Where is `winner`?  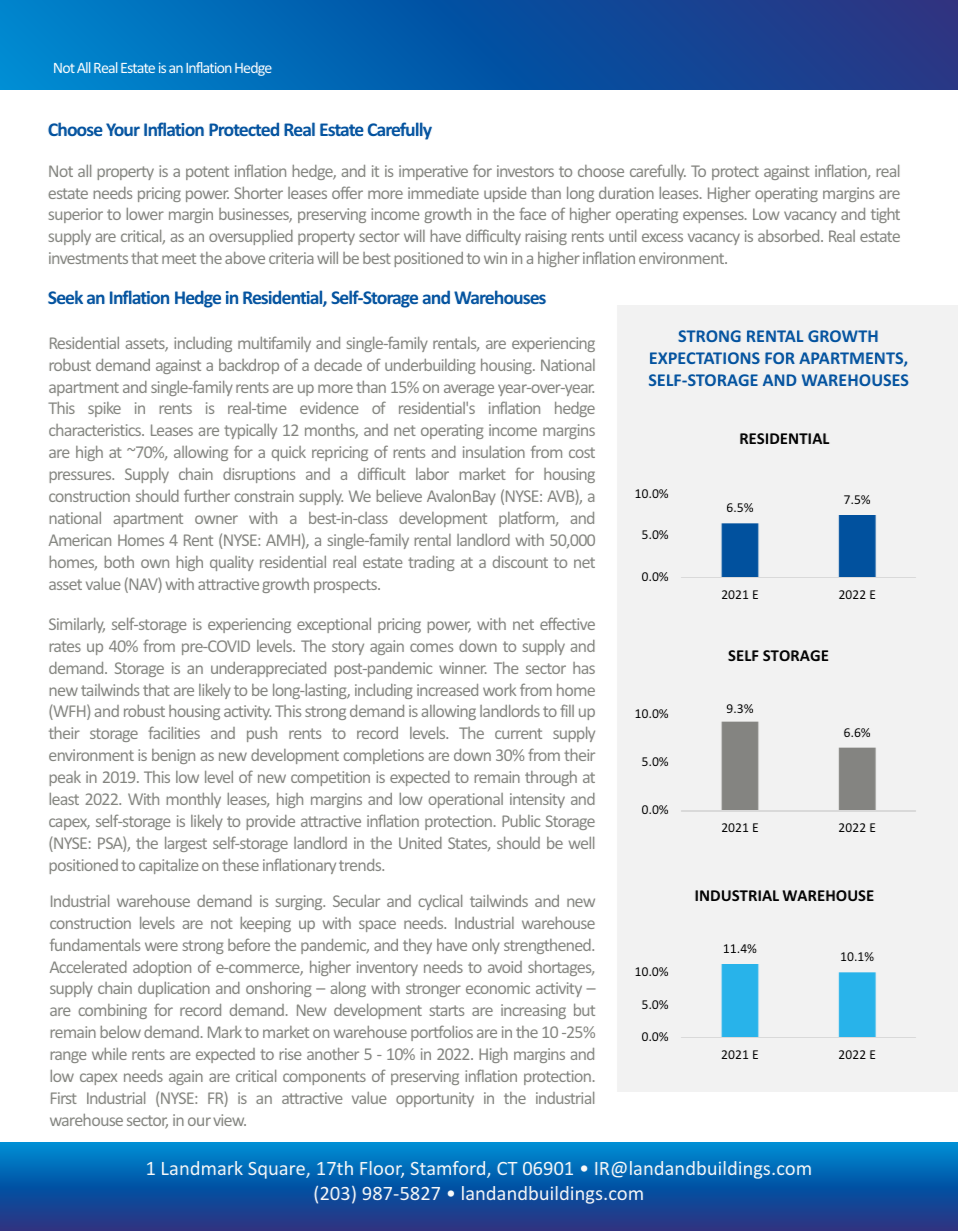 winner is located at coordinates (463, 668).
